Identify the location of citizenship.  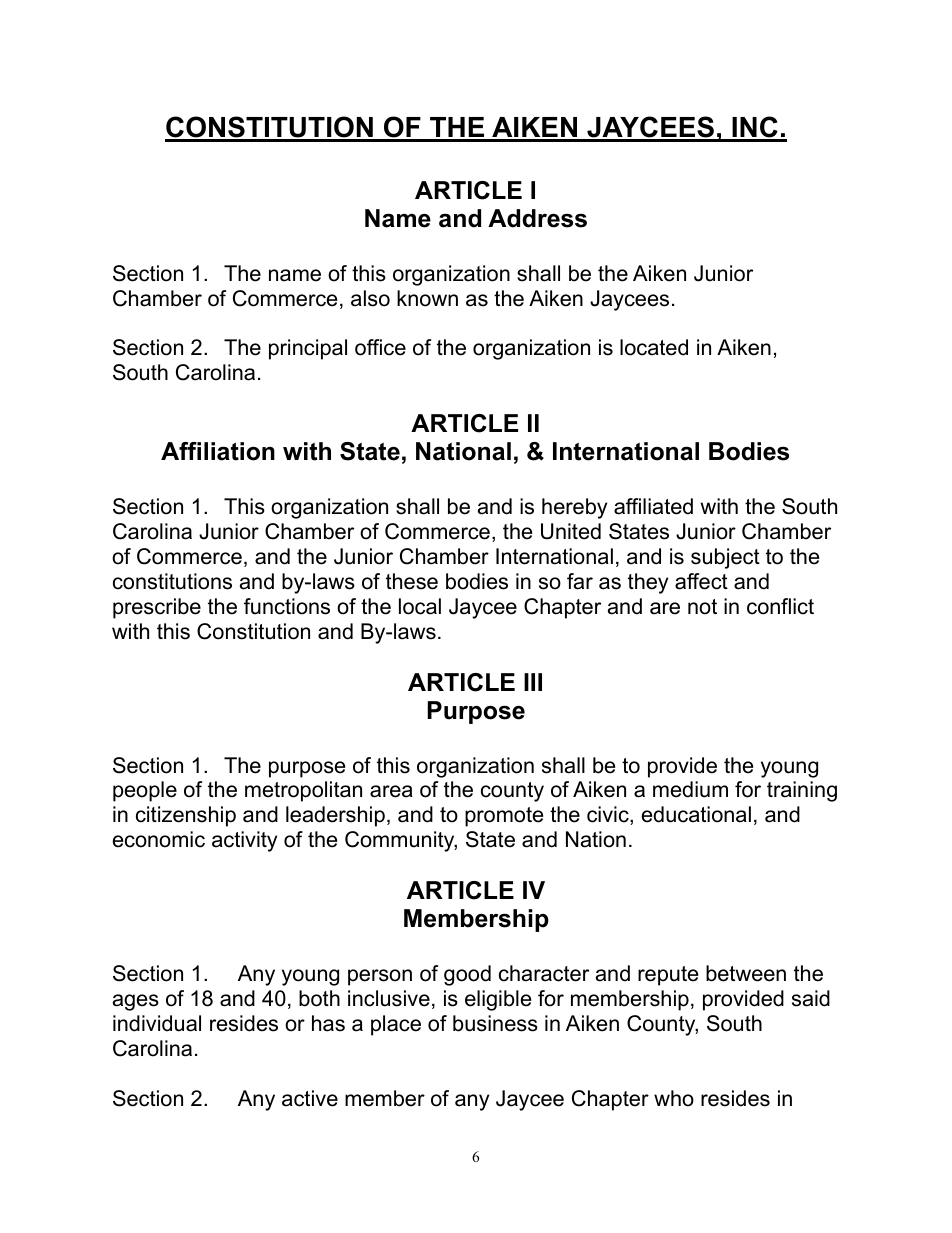
(186, 816).
